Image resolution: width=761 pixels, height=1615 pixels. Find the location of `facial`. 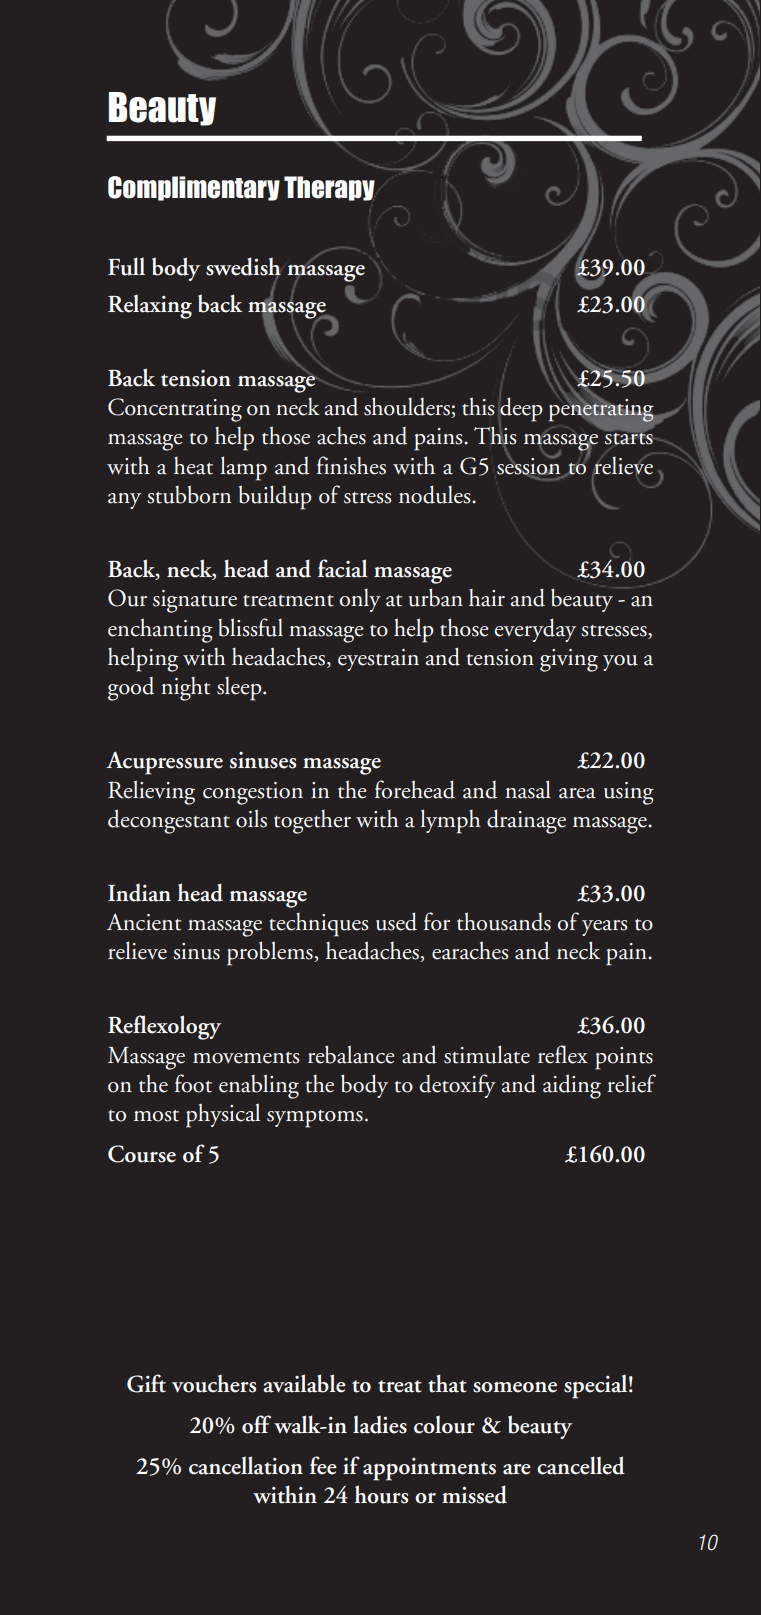

facial is located at coordinates (343, 568).
